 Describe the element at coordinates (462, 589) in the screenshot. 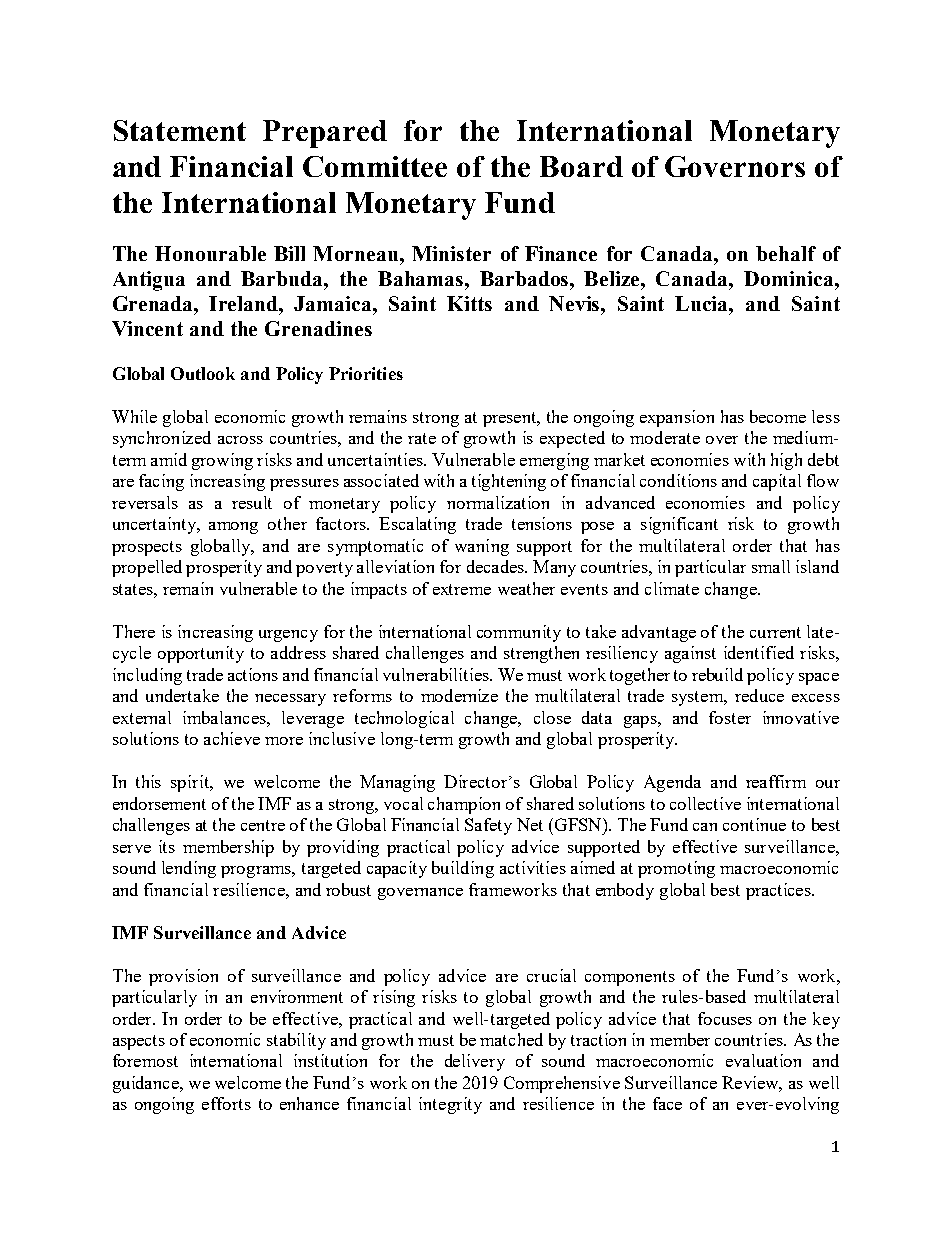

I see `extreme` at that location.
